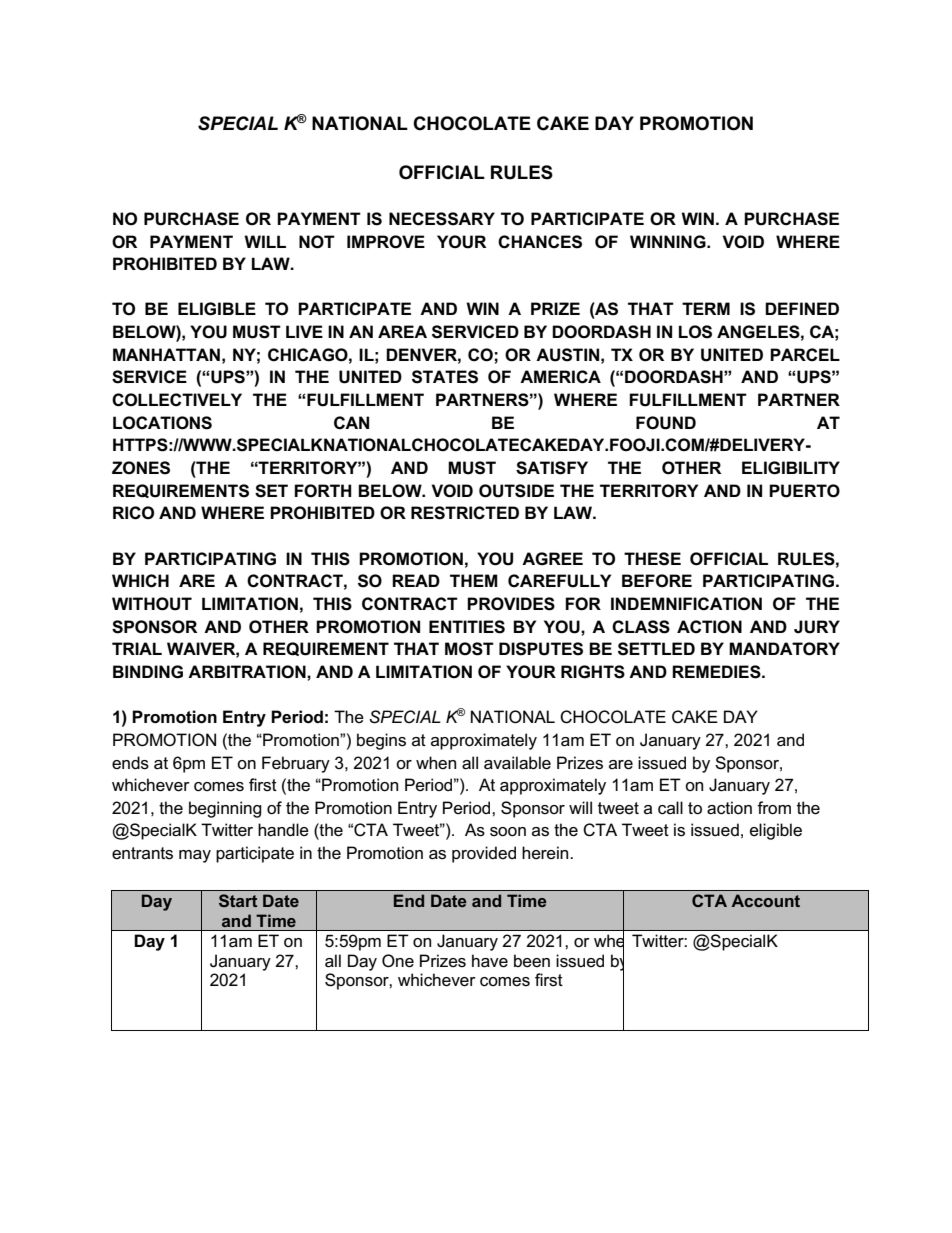 This screenshot has width=952, height=1233. I want to click on NECESSARY, so click(442, 219).
